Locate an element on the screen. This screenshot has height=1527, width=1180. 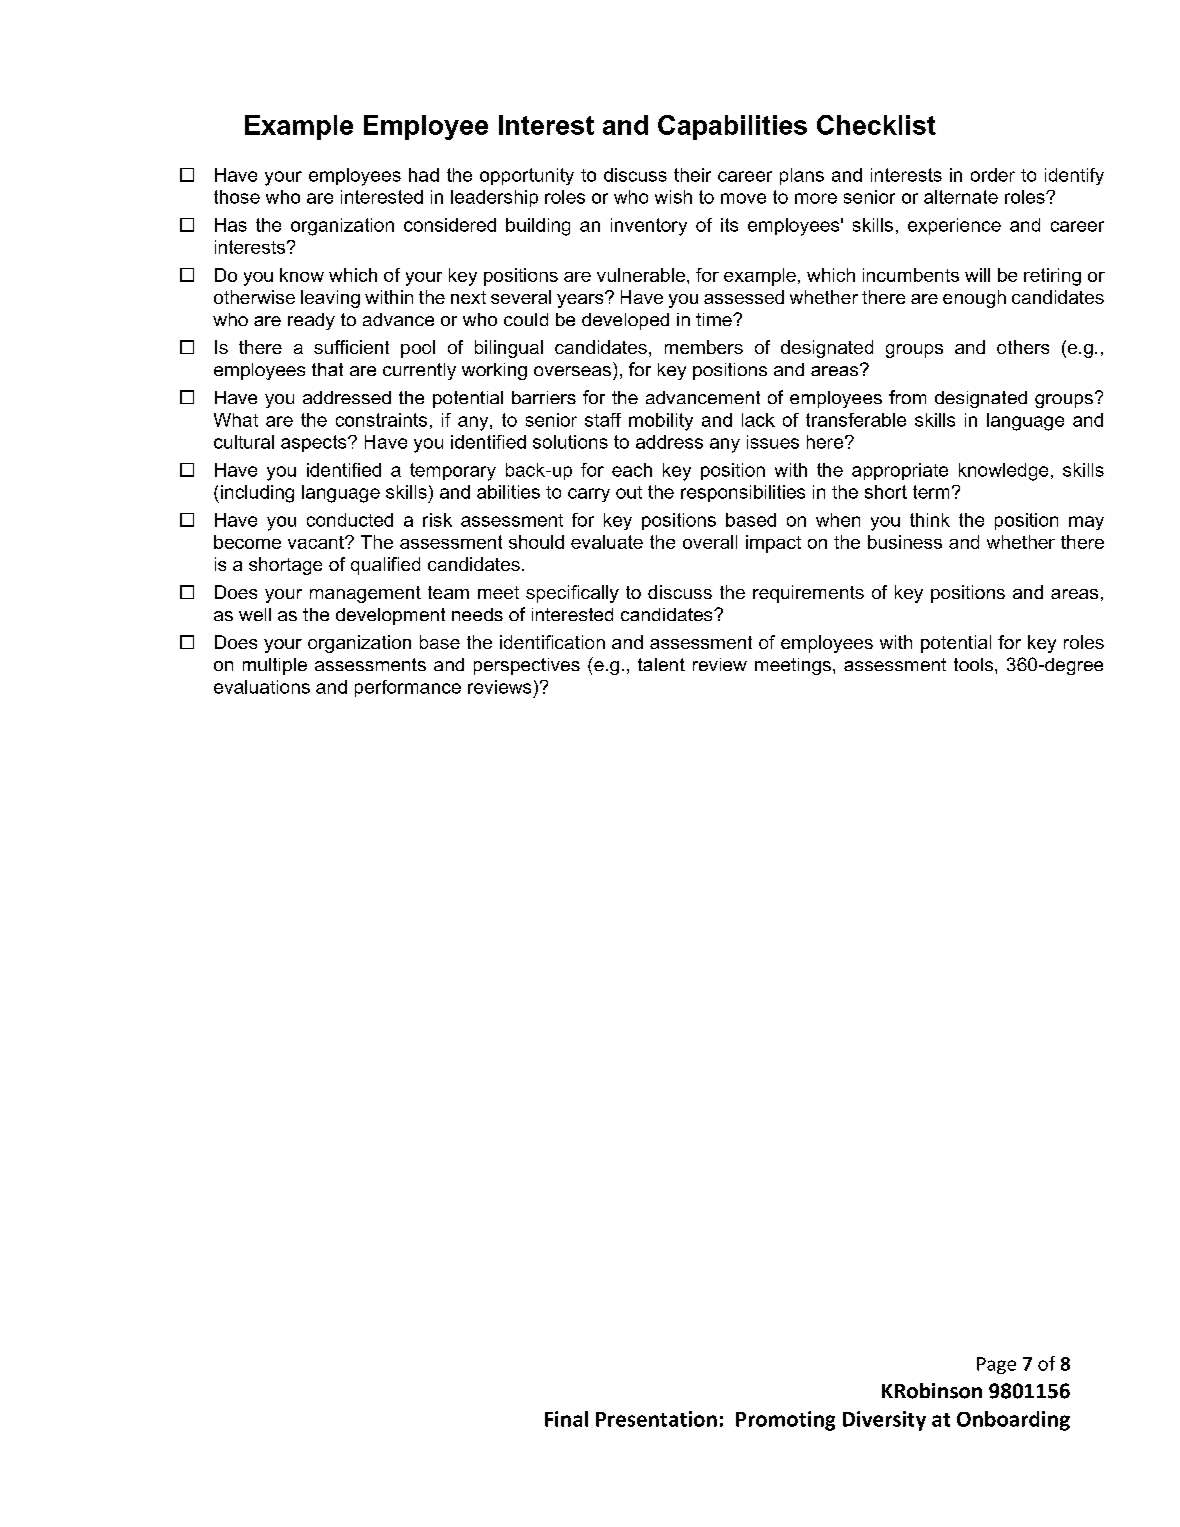
that is located at coordinates (327, 369).
